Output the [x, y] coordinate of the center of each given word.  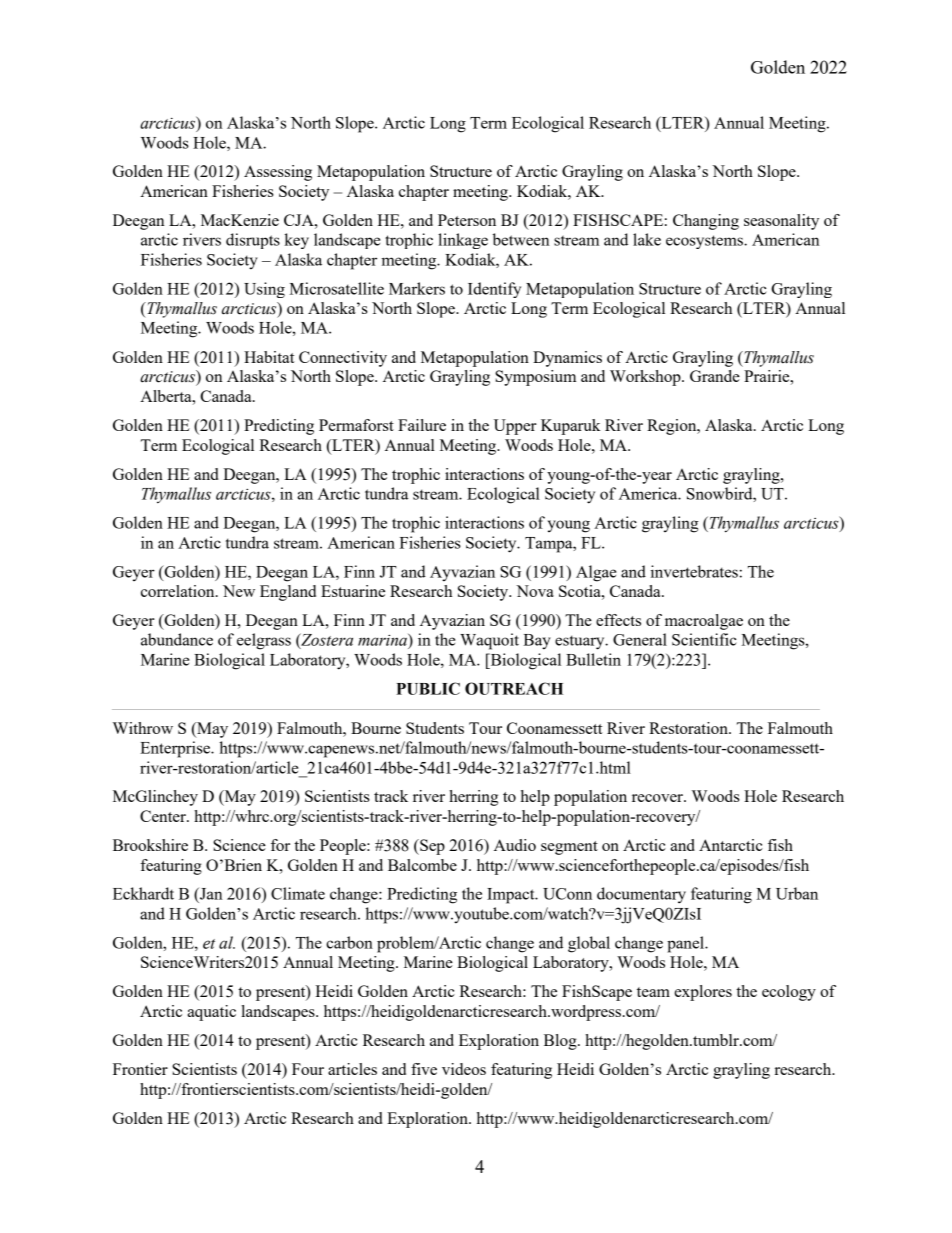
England [288, 593]
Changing [706, 222]
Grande [715, 376]
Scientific [704, 639]
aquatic [211, 1013]
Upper [515, 427]
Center [164, 816]
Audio [515, 845]
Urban [797, 893]
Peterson [467, 220]
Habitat [269, 357]
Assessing [278, 173]
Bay [537, 642]
